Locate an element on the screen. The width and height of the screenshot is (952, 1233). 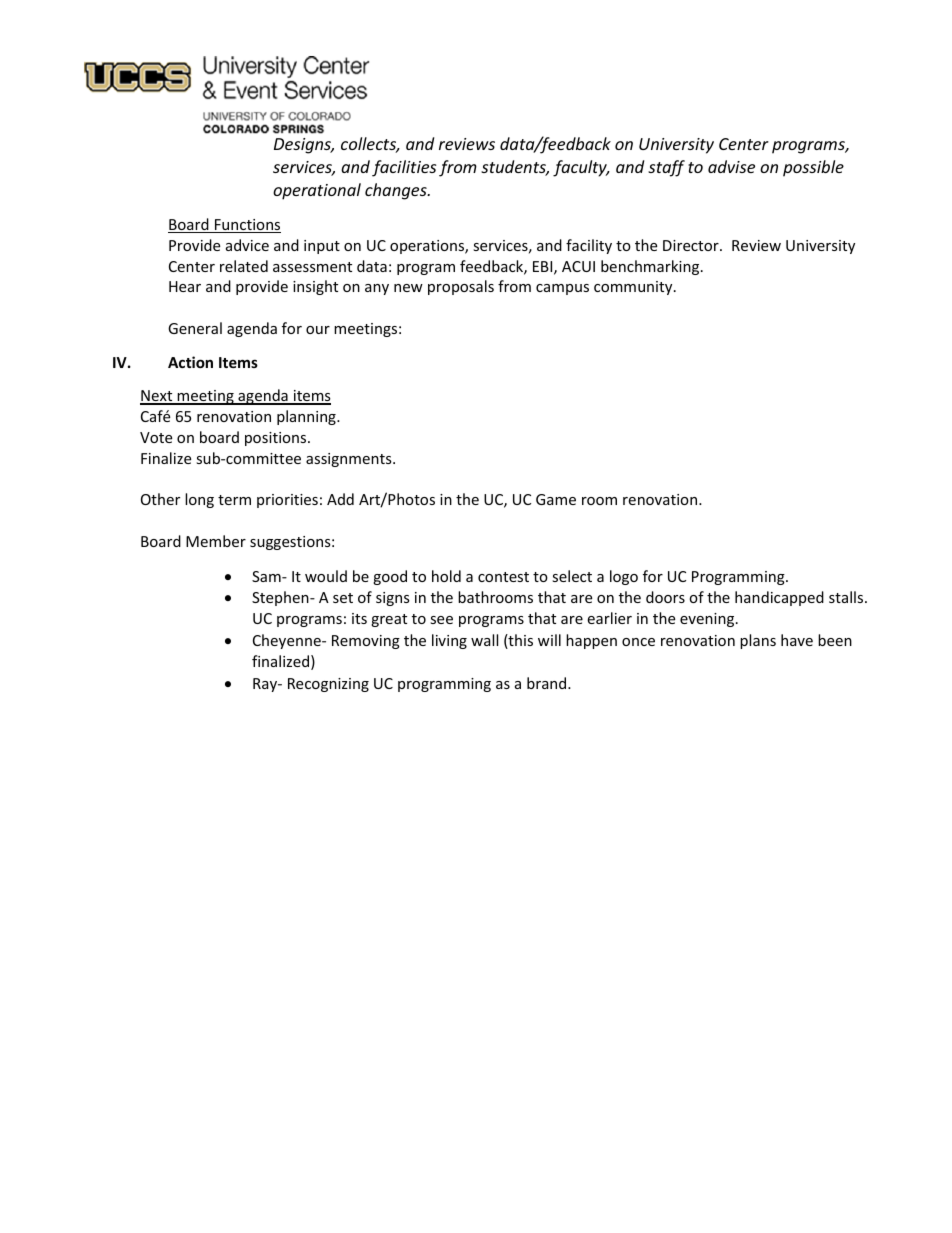
its is located at coordinates (359, 618).
